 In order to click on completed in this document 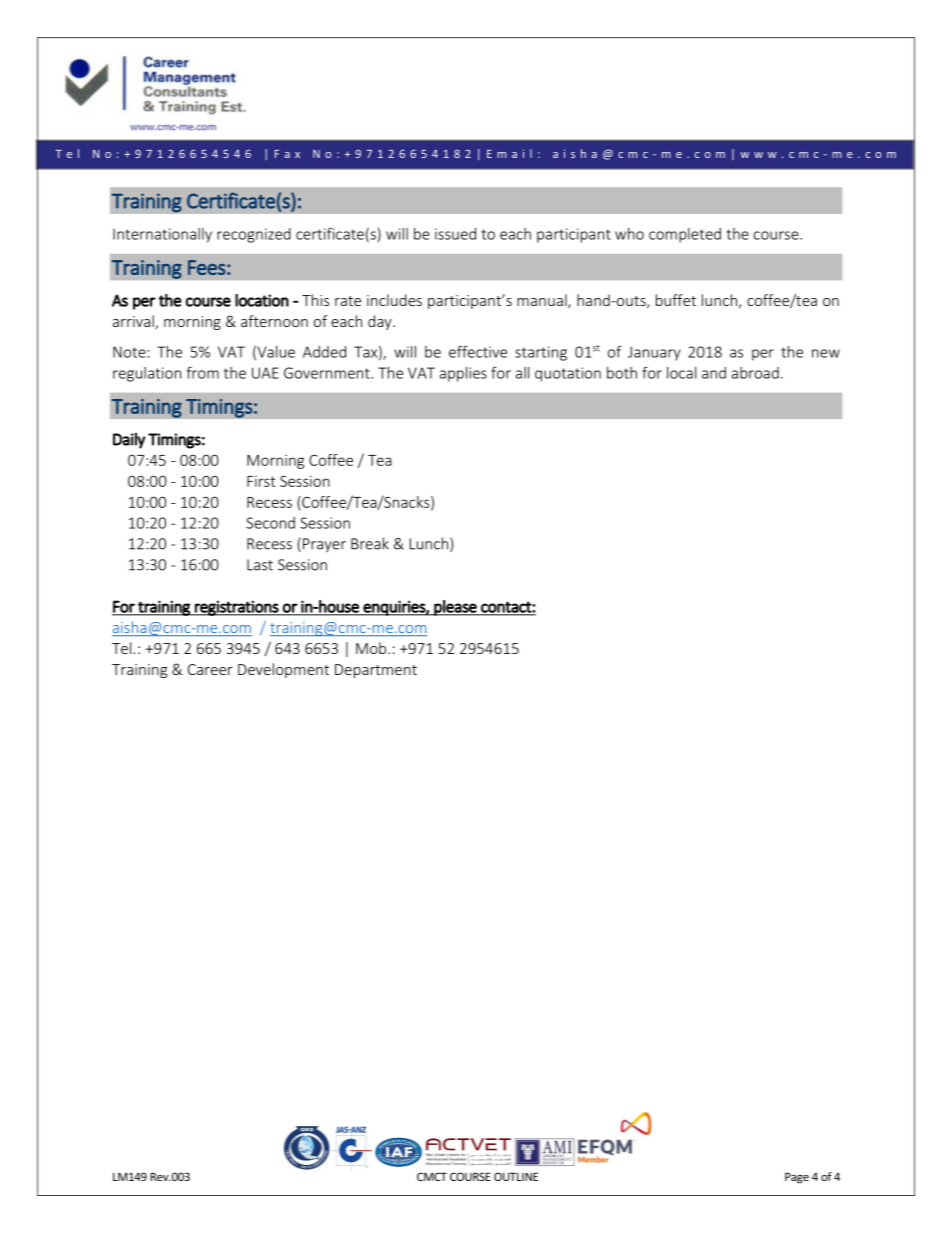, I will do `click(685, 235)`.
